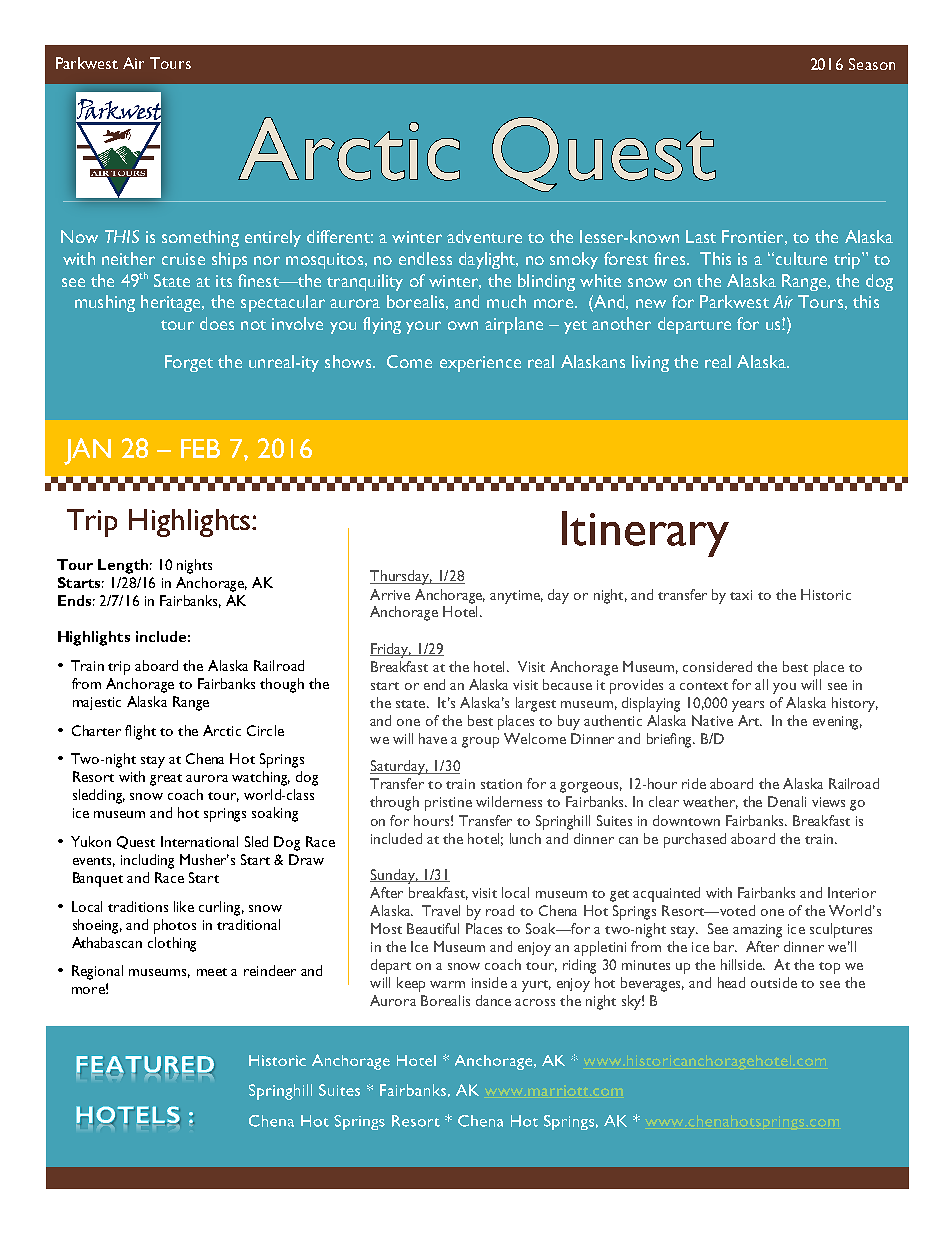 This screenshot has width=952, height=1233. I want to click on evening, so click(837, 723).
